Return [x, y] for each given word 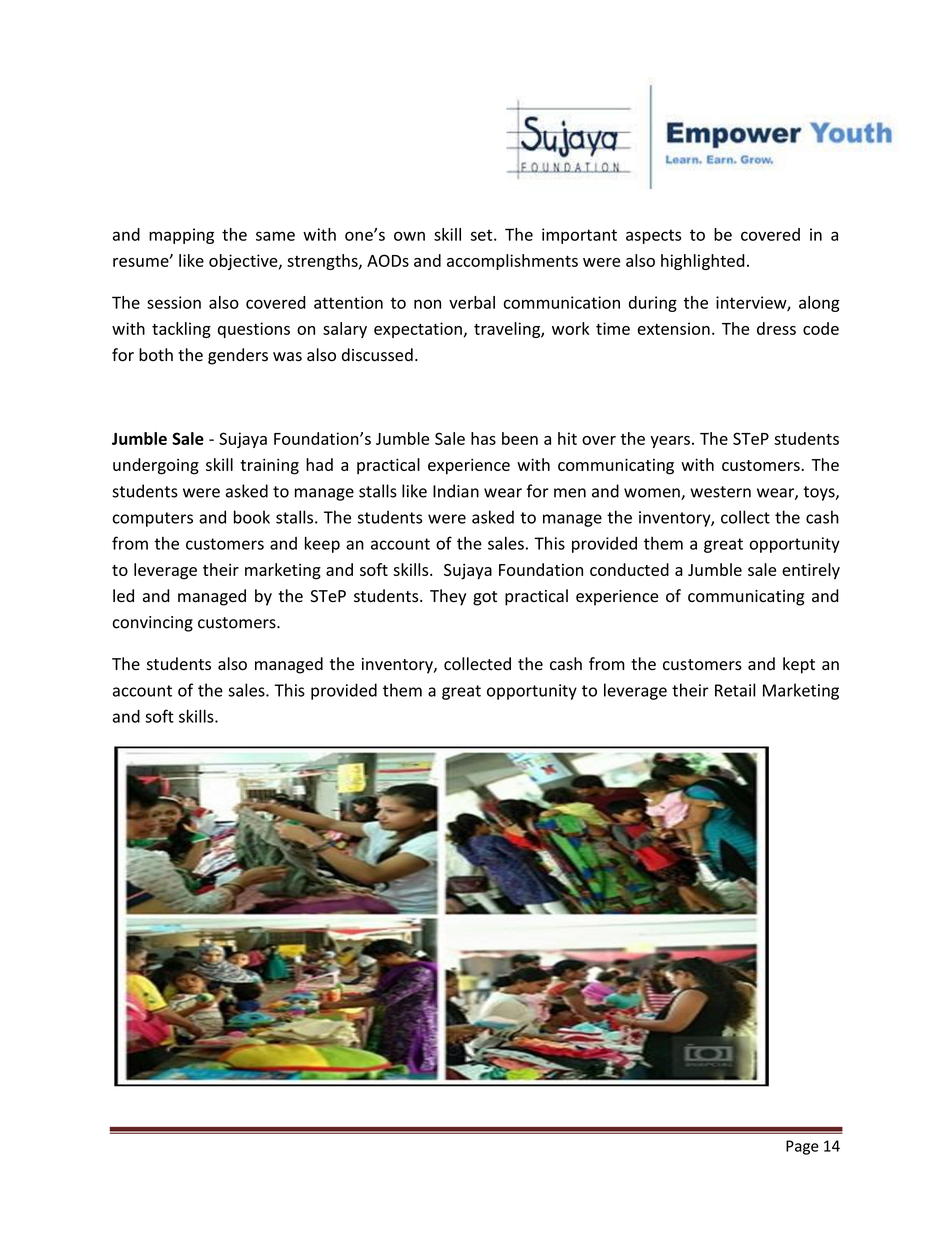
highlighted [703, 262]
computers [153, 519]
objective [244, 262]
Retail [735, 690]
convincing [153, 624]
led [123, 596]
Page [802, 1147]
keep [322, 544]
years [670, 442]
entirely [811, 571]
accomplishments [512, 262]
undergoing [156, 466]
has [483, 438]
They [448, 597]
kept [799, 665]
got [485, 598]
